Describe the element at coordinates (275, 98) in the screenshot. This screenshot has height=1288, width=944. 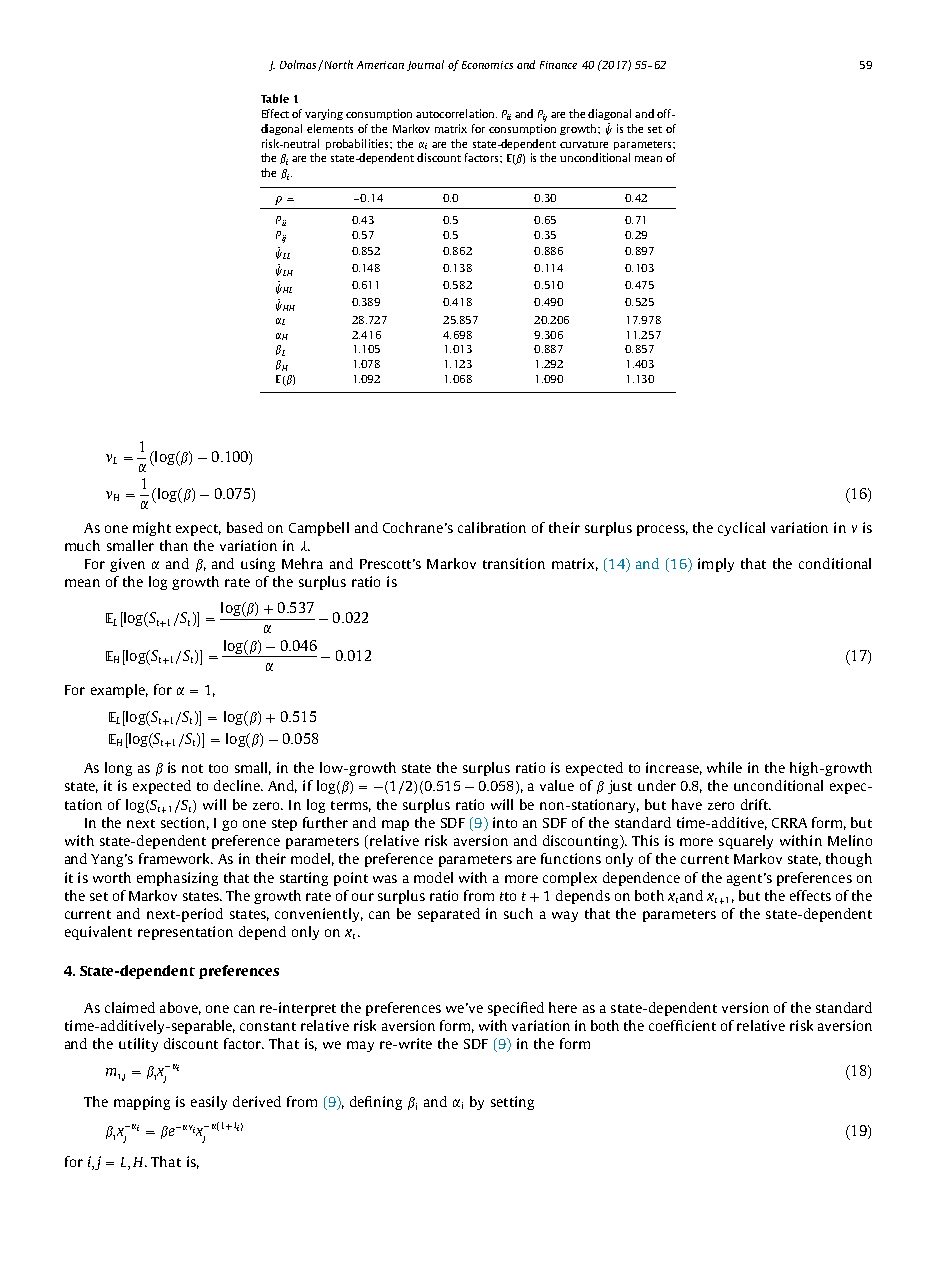
I see `Table` at that location.
